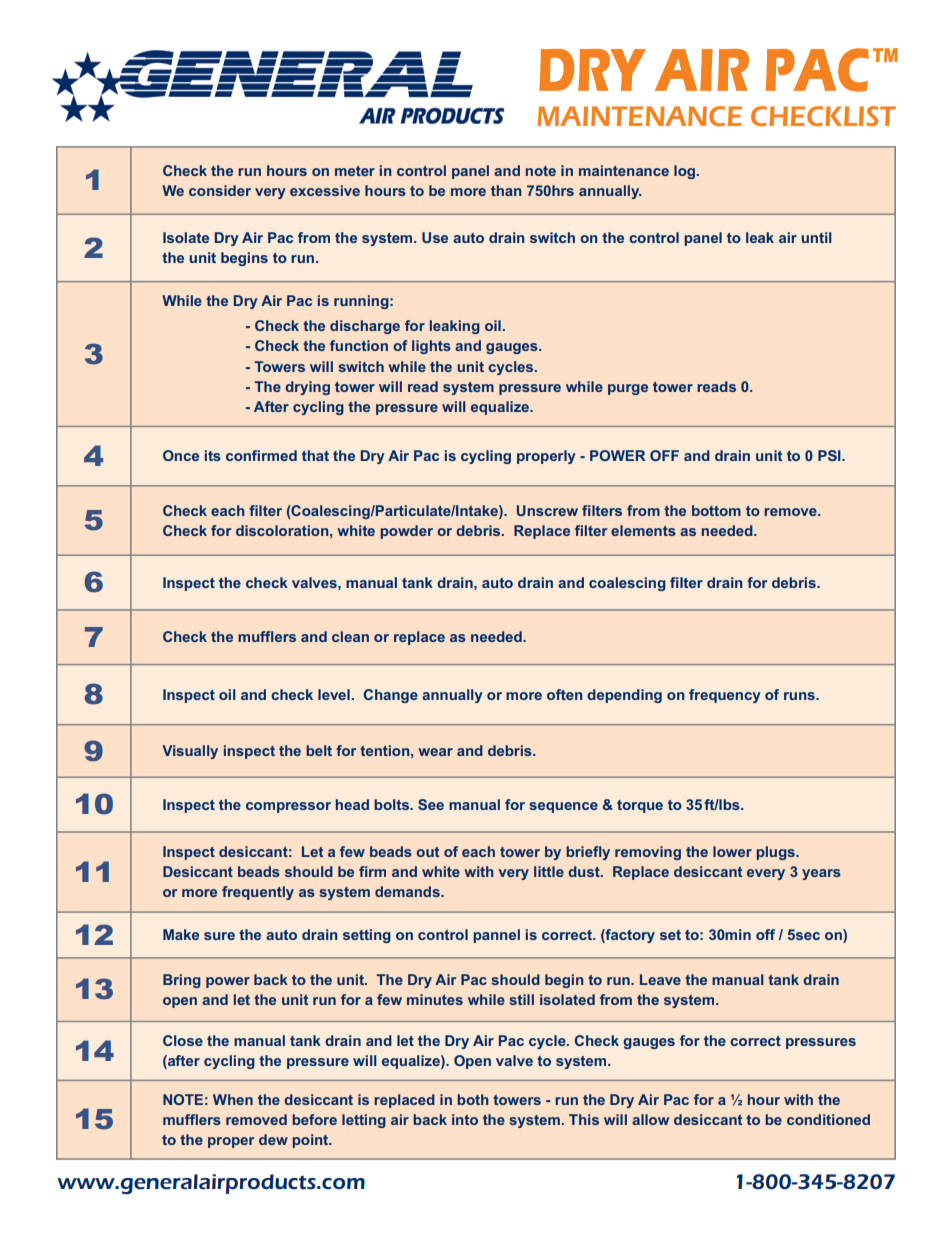  I want to click on frequency, so click(725, 696).
